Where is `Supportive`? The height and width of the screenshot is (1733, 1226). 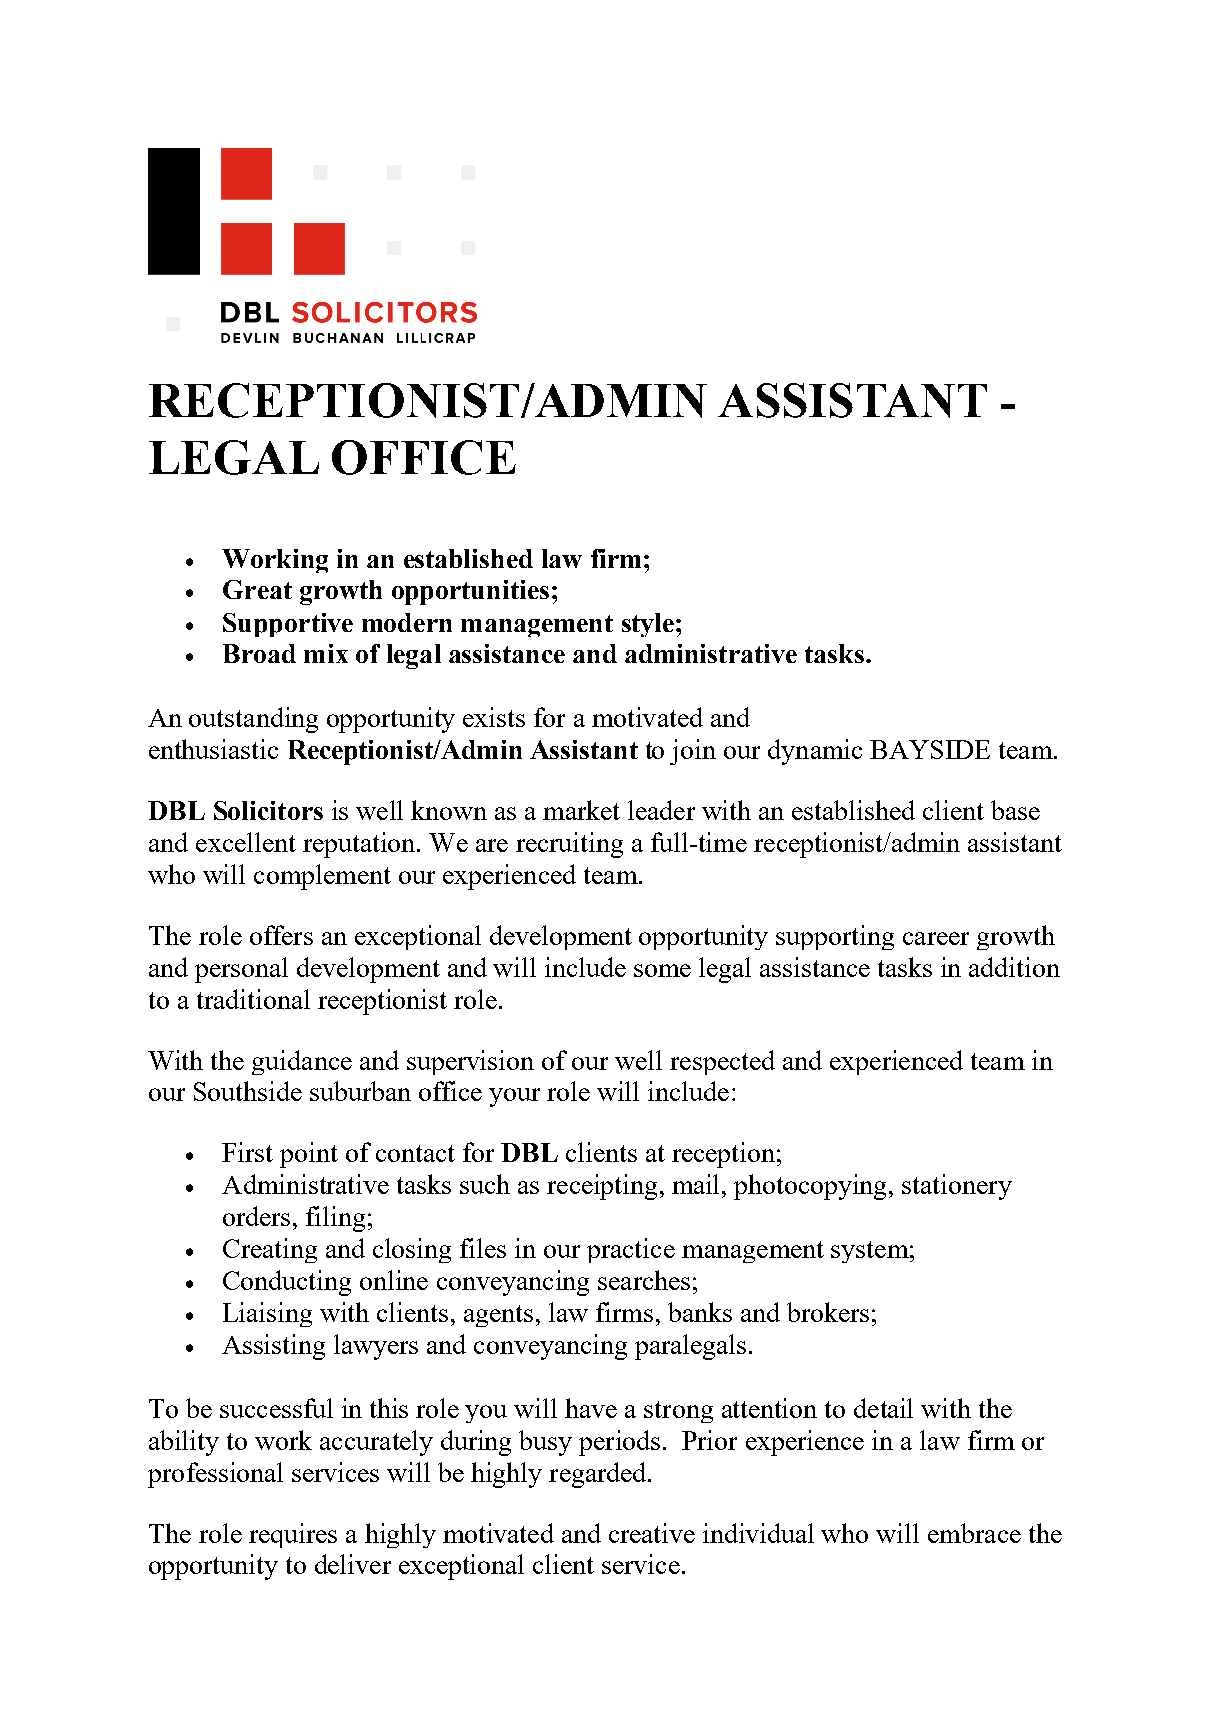 Supportive is located at coordinates (288, 625).
